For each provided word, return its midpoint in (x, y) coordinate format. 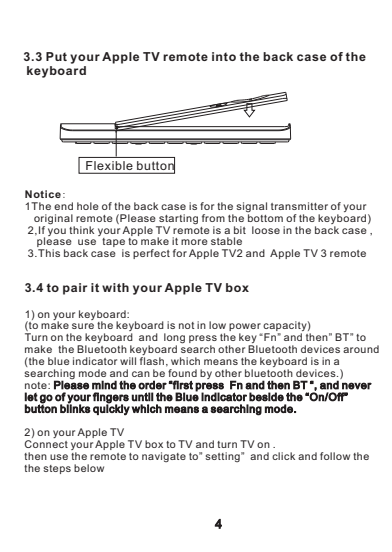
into (224, 56)
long (174, 339)
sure (83, 326)
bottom (264, 216)
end (63, 206)
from (213, 218)
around (361, 349)
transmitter (299, 206)
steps (57, 469)
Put (56, 56)
